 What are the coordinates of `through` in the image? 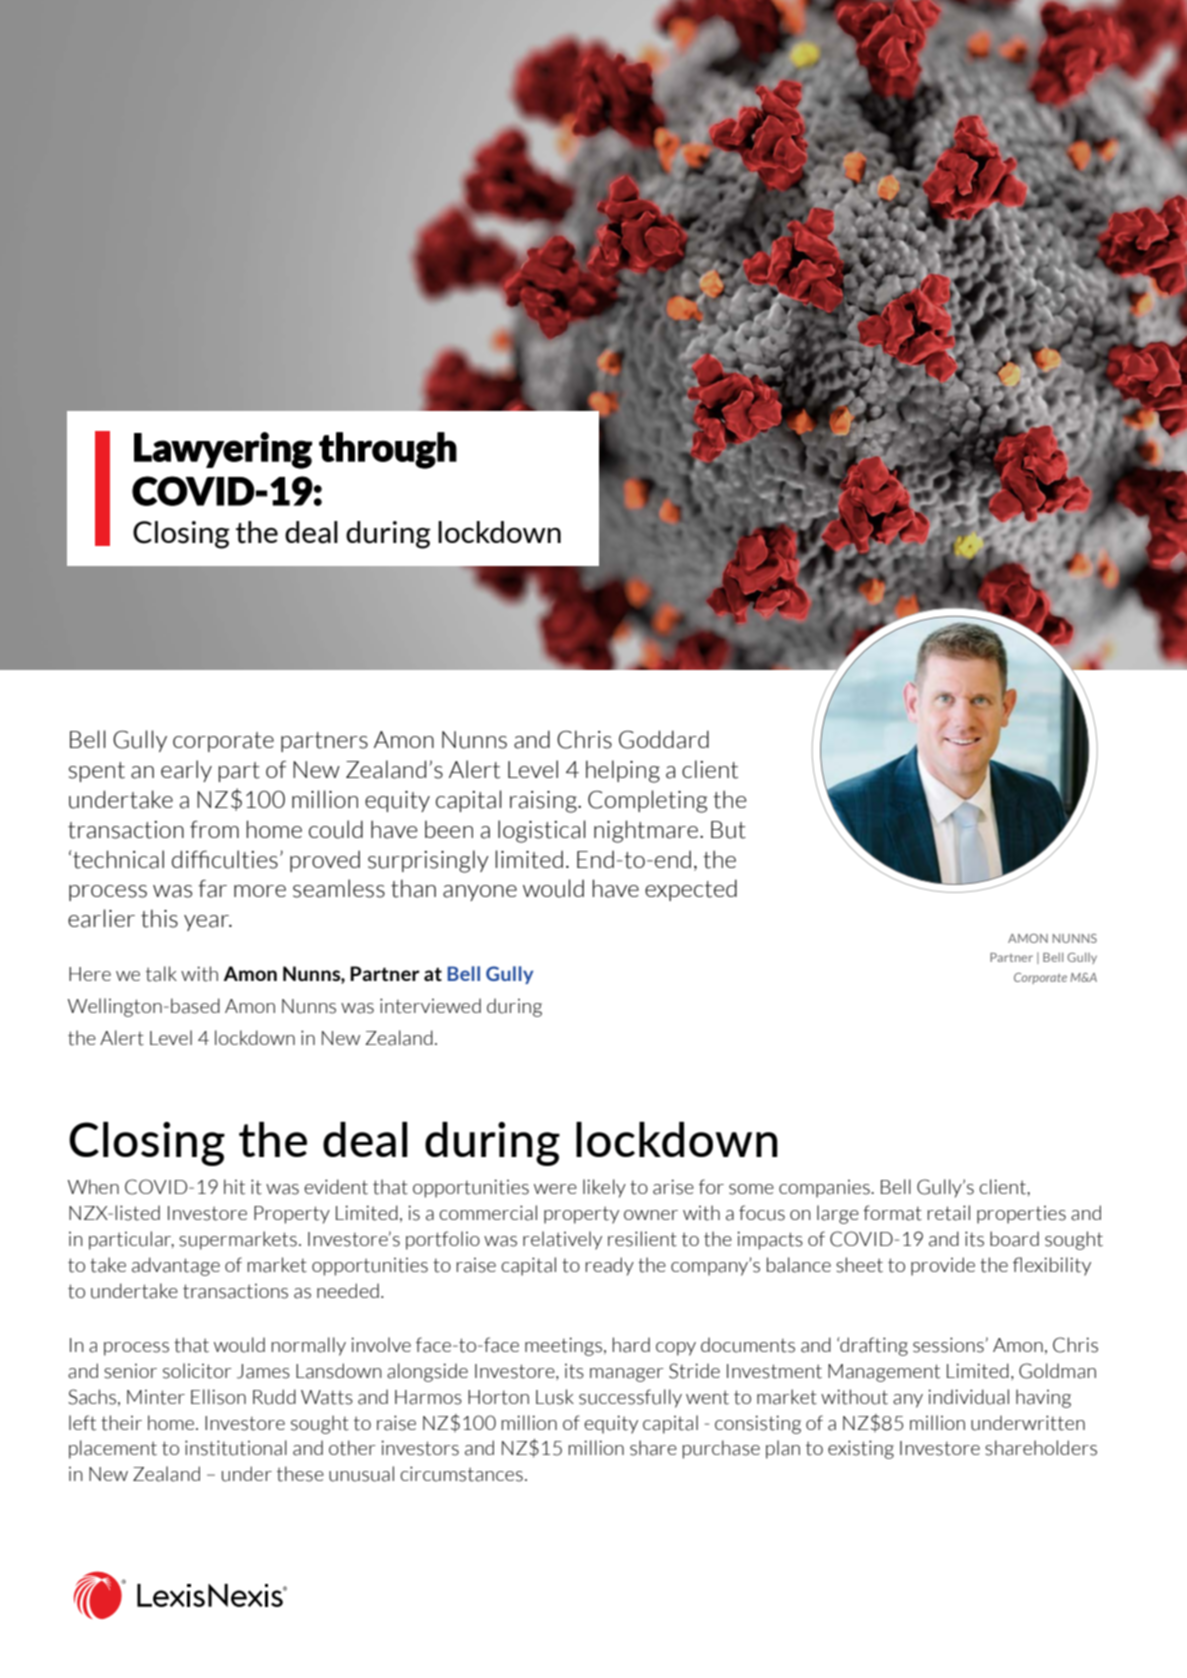 It's located at (388, 450).
